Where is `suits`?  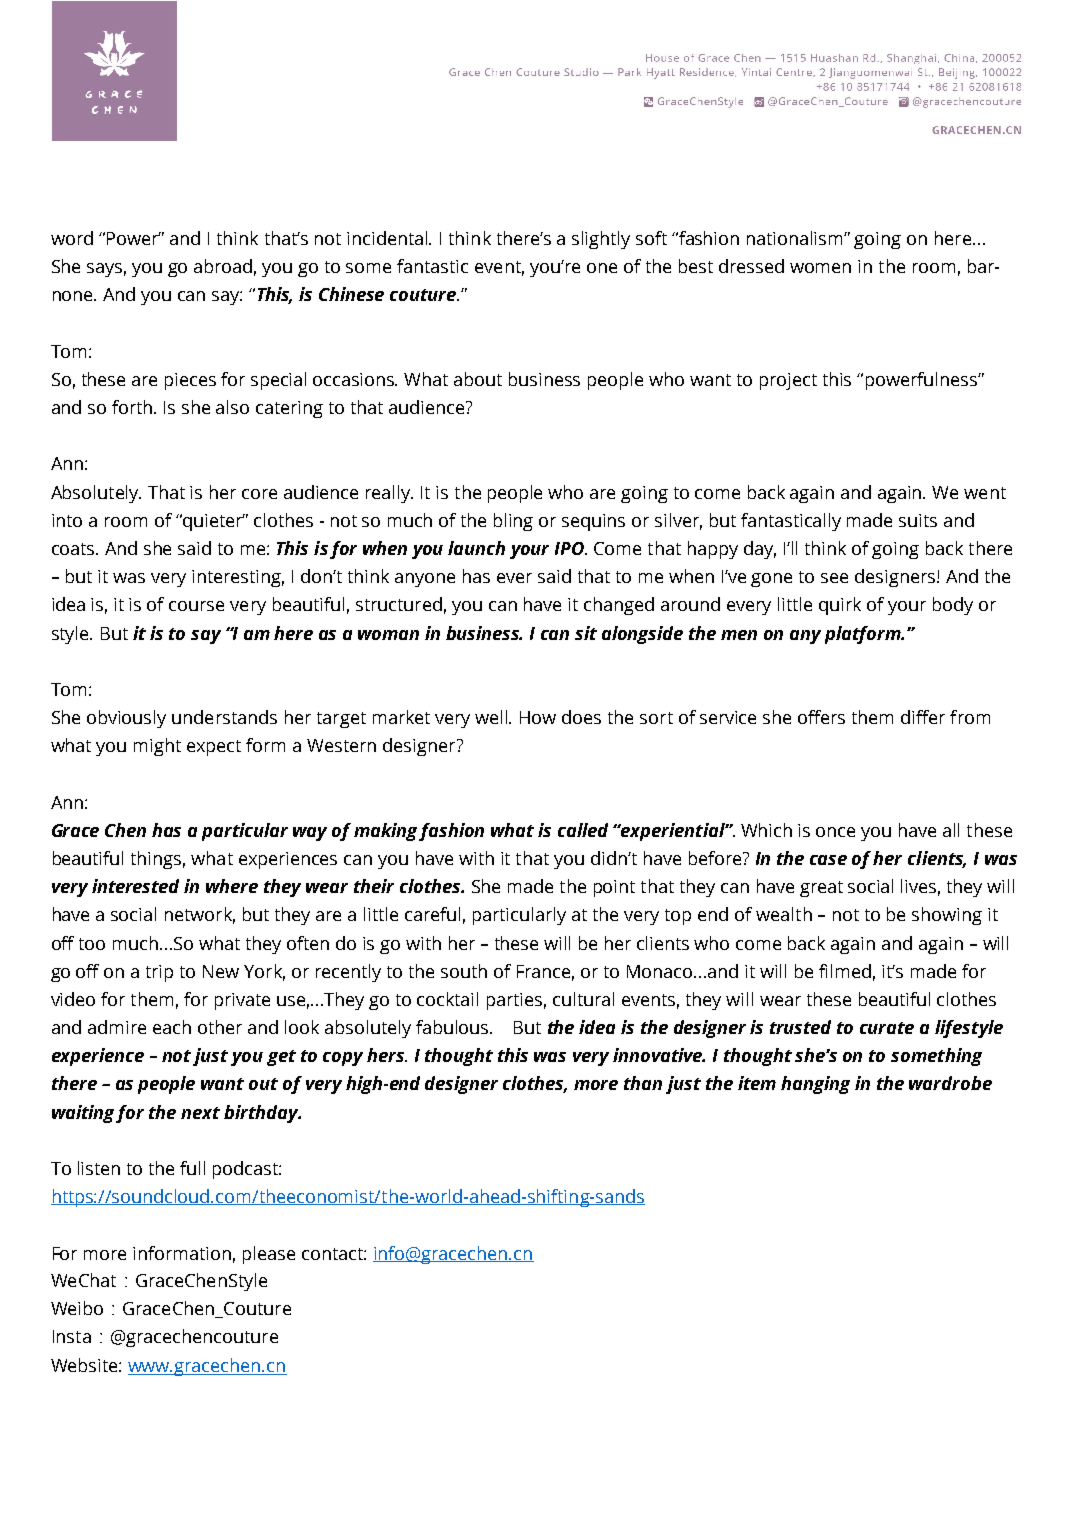
suits is located at coordinates (918, 520).
